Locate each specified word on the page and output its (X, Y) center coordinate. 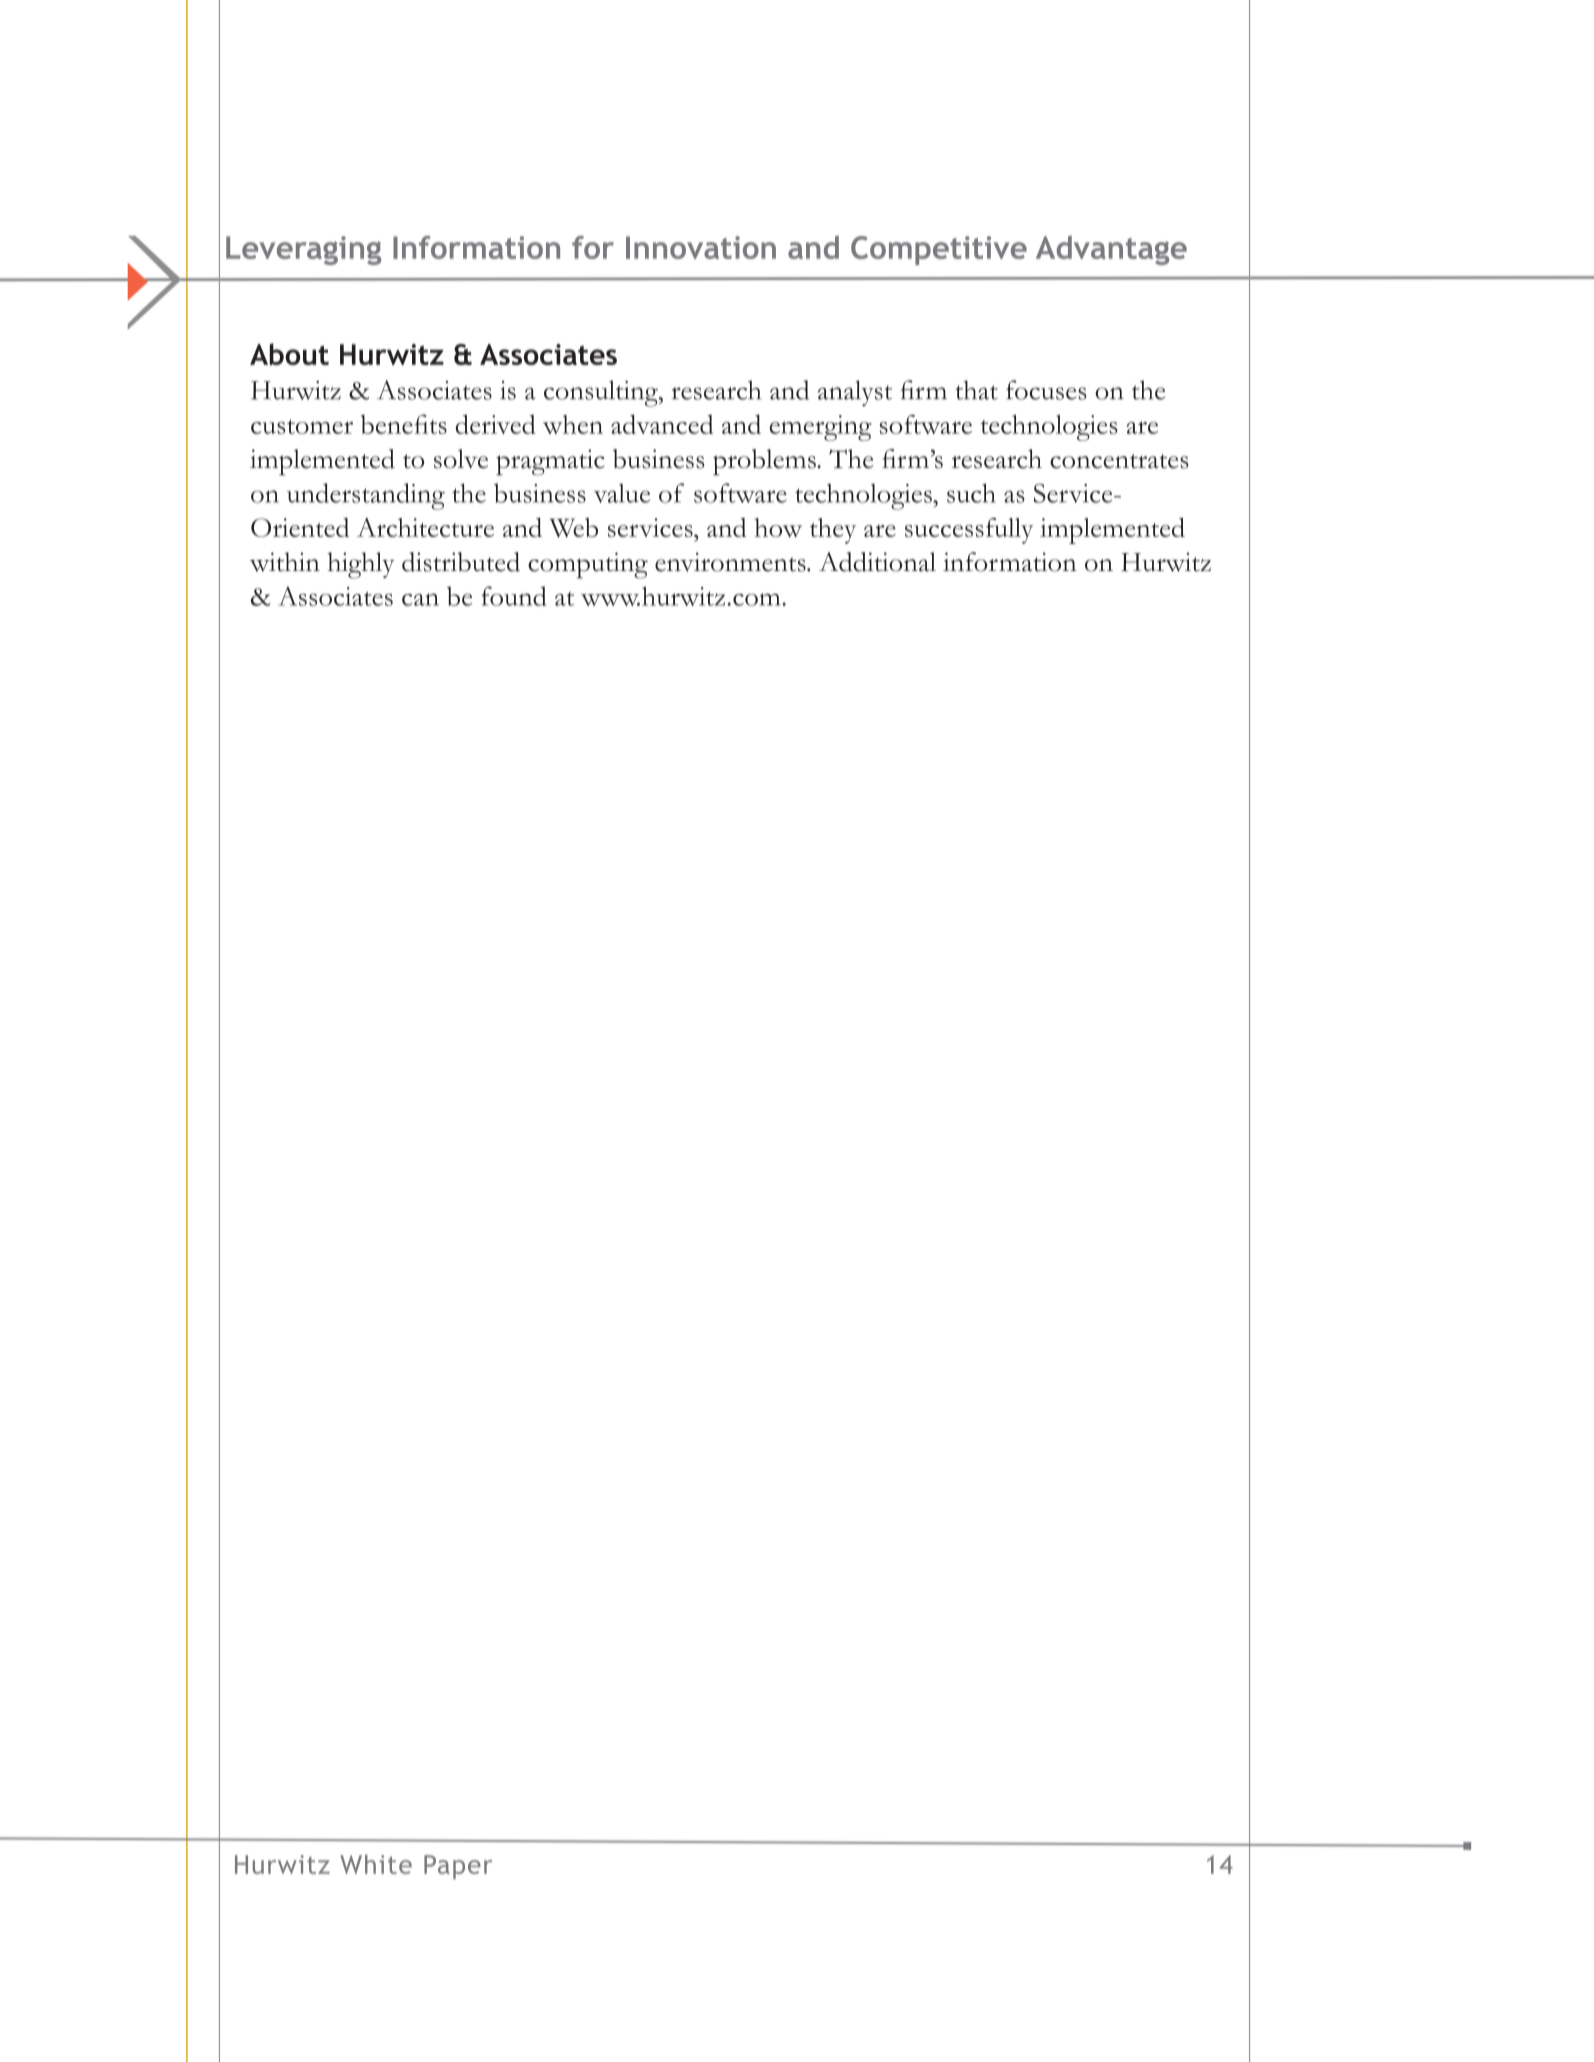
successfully (969, 531)
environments (731, 562)
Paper (458, 1867)
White (376, 1864)
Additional (877, 562)
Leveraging (303, 250)
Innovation (701, 247)
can (420, 599)
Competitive (939, 250)
